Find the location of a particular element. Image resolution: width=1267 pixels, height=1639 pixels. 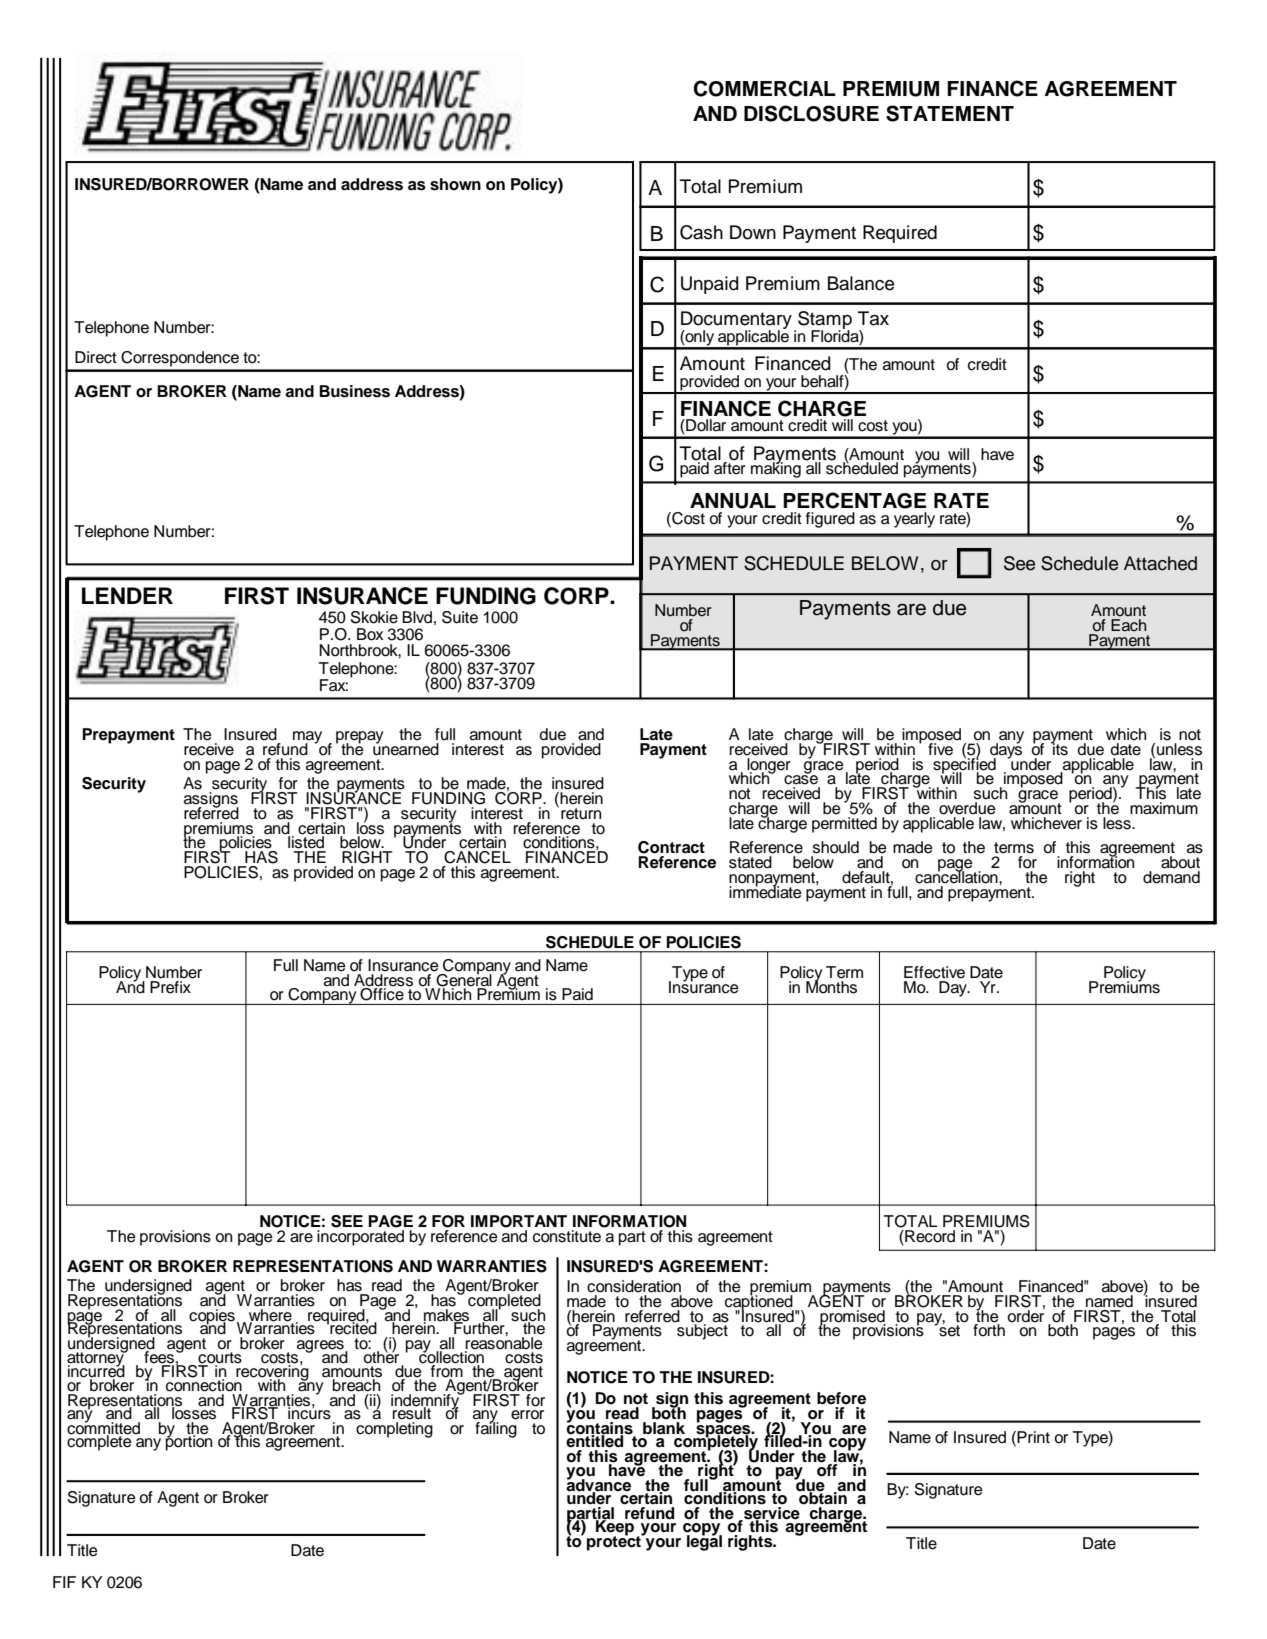

ANNUAL is located at coordinates (733, 501).
